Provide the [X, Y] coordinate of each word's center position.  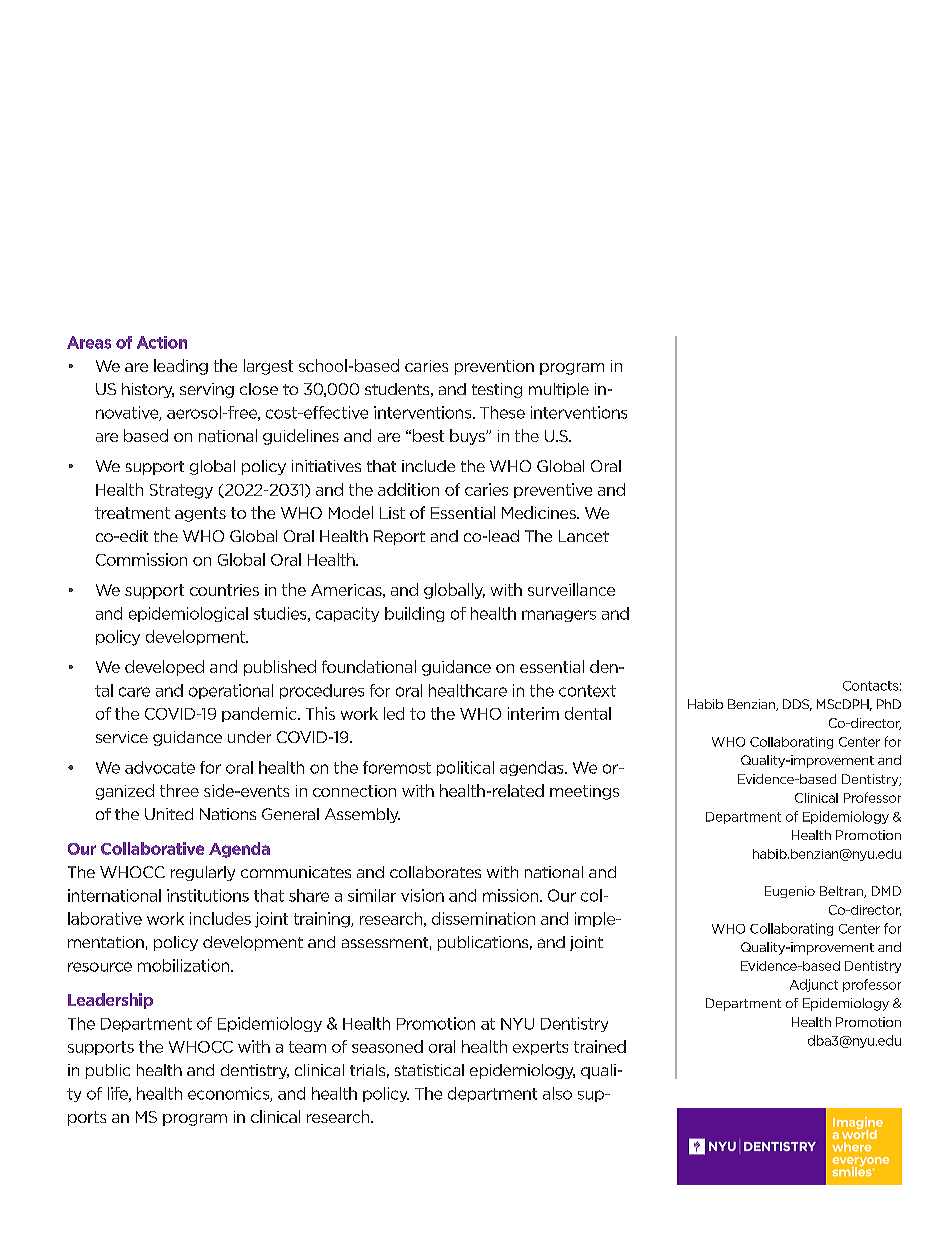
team [307, 1047]
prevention [494, 367]
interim [533, 713]
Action [162, 342]
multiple [559, 390]
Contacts [870, 686]
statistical [429, 1070]
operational [231, 691]
